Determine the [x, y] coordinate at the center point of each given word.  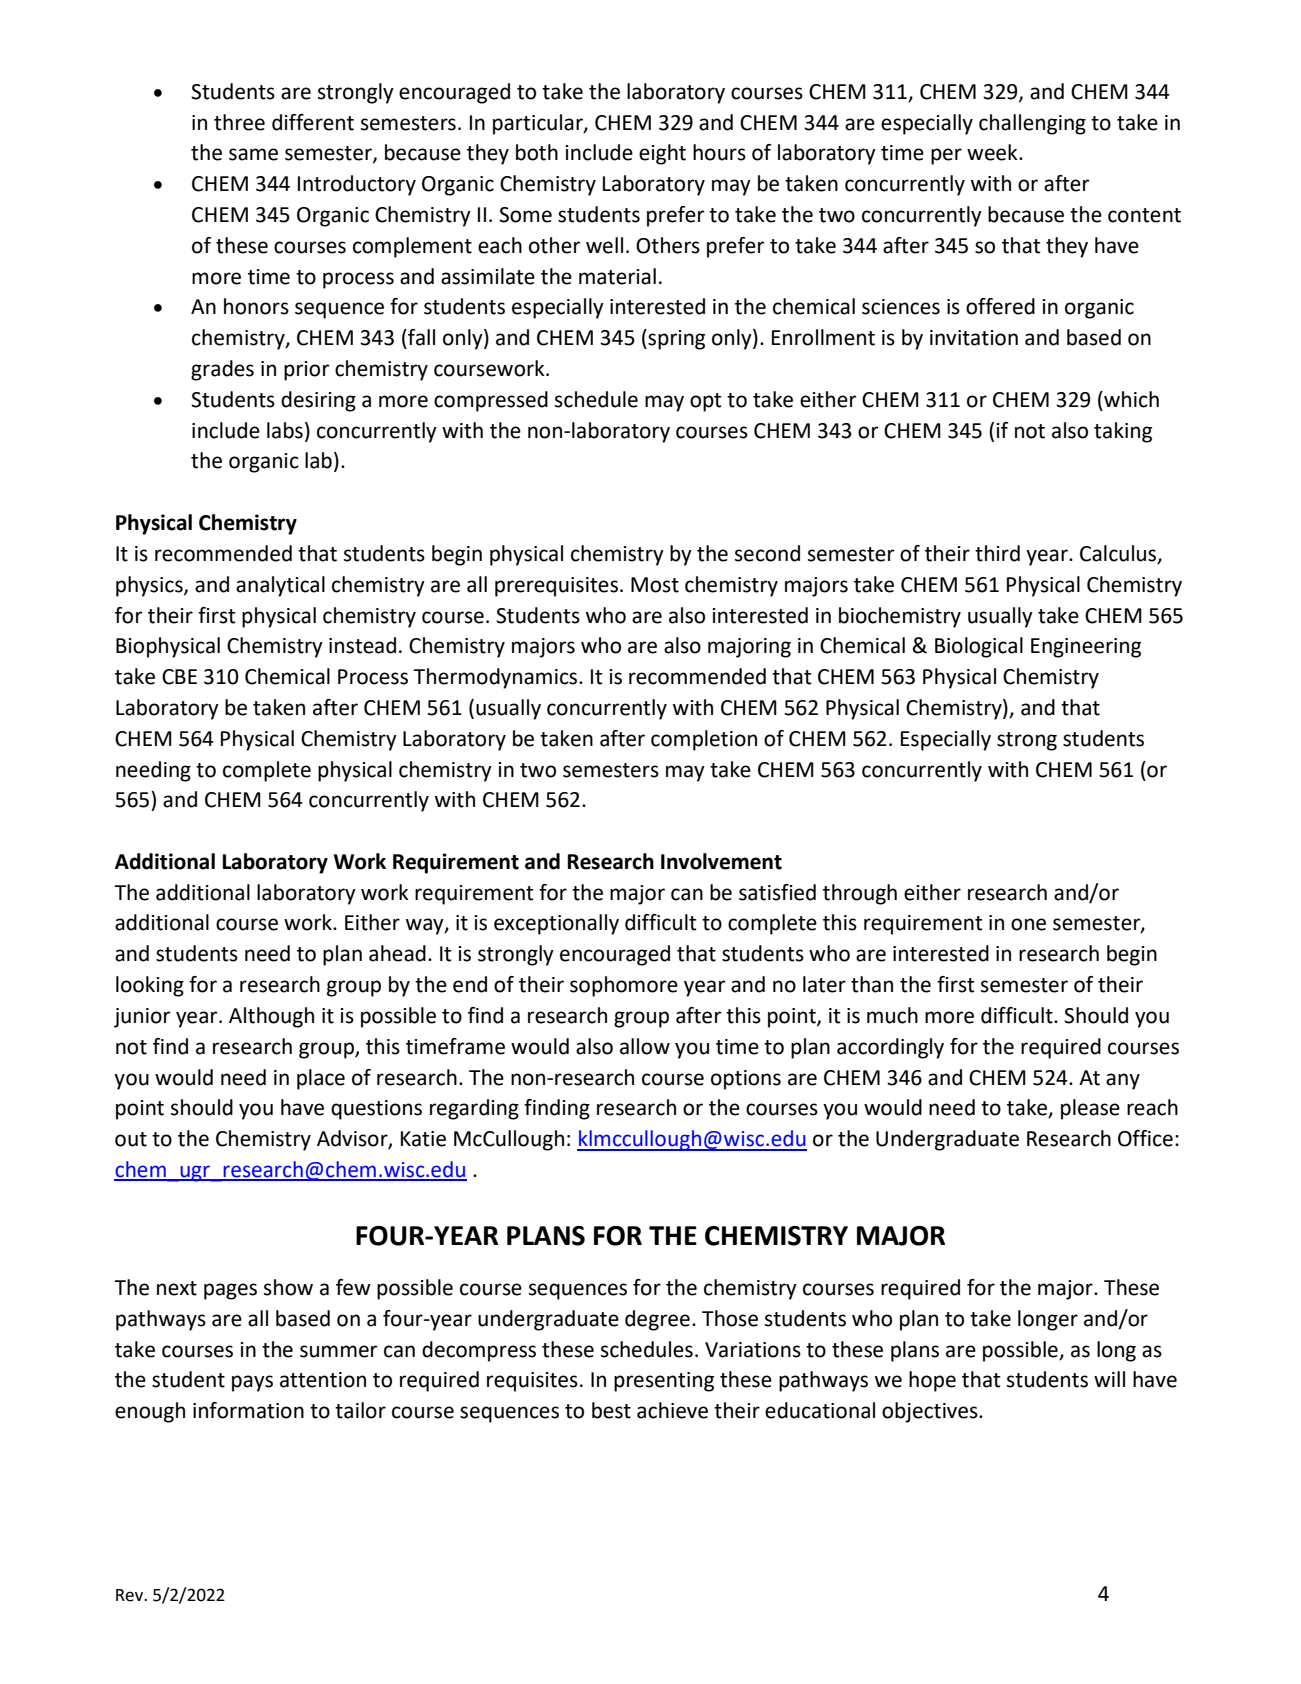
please [1090, 1109]
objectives [931, 1412]
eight [662, 154]
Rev [130, 1595]
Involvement [721, 861]
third [997, 553]
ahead [397, 953]
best [611, 1410]
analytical [280, 586]
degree [657, 1320]
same [253, 154]
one [1028, 924]
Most [655, 585]
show [288, 1287]
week [993, 152]
